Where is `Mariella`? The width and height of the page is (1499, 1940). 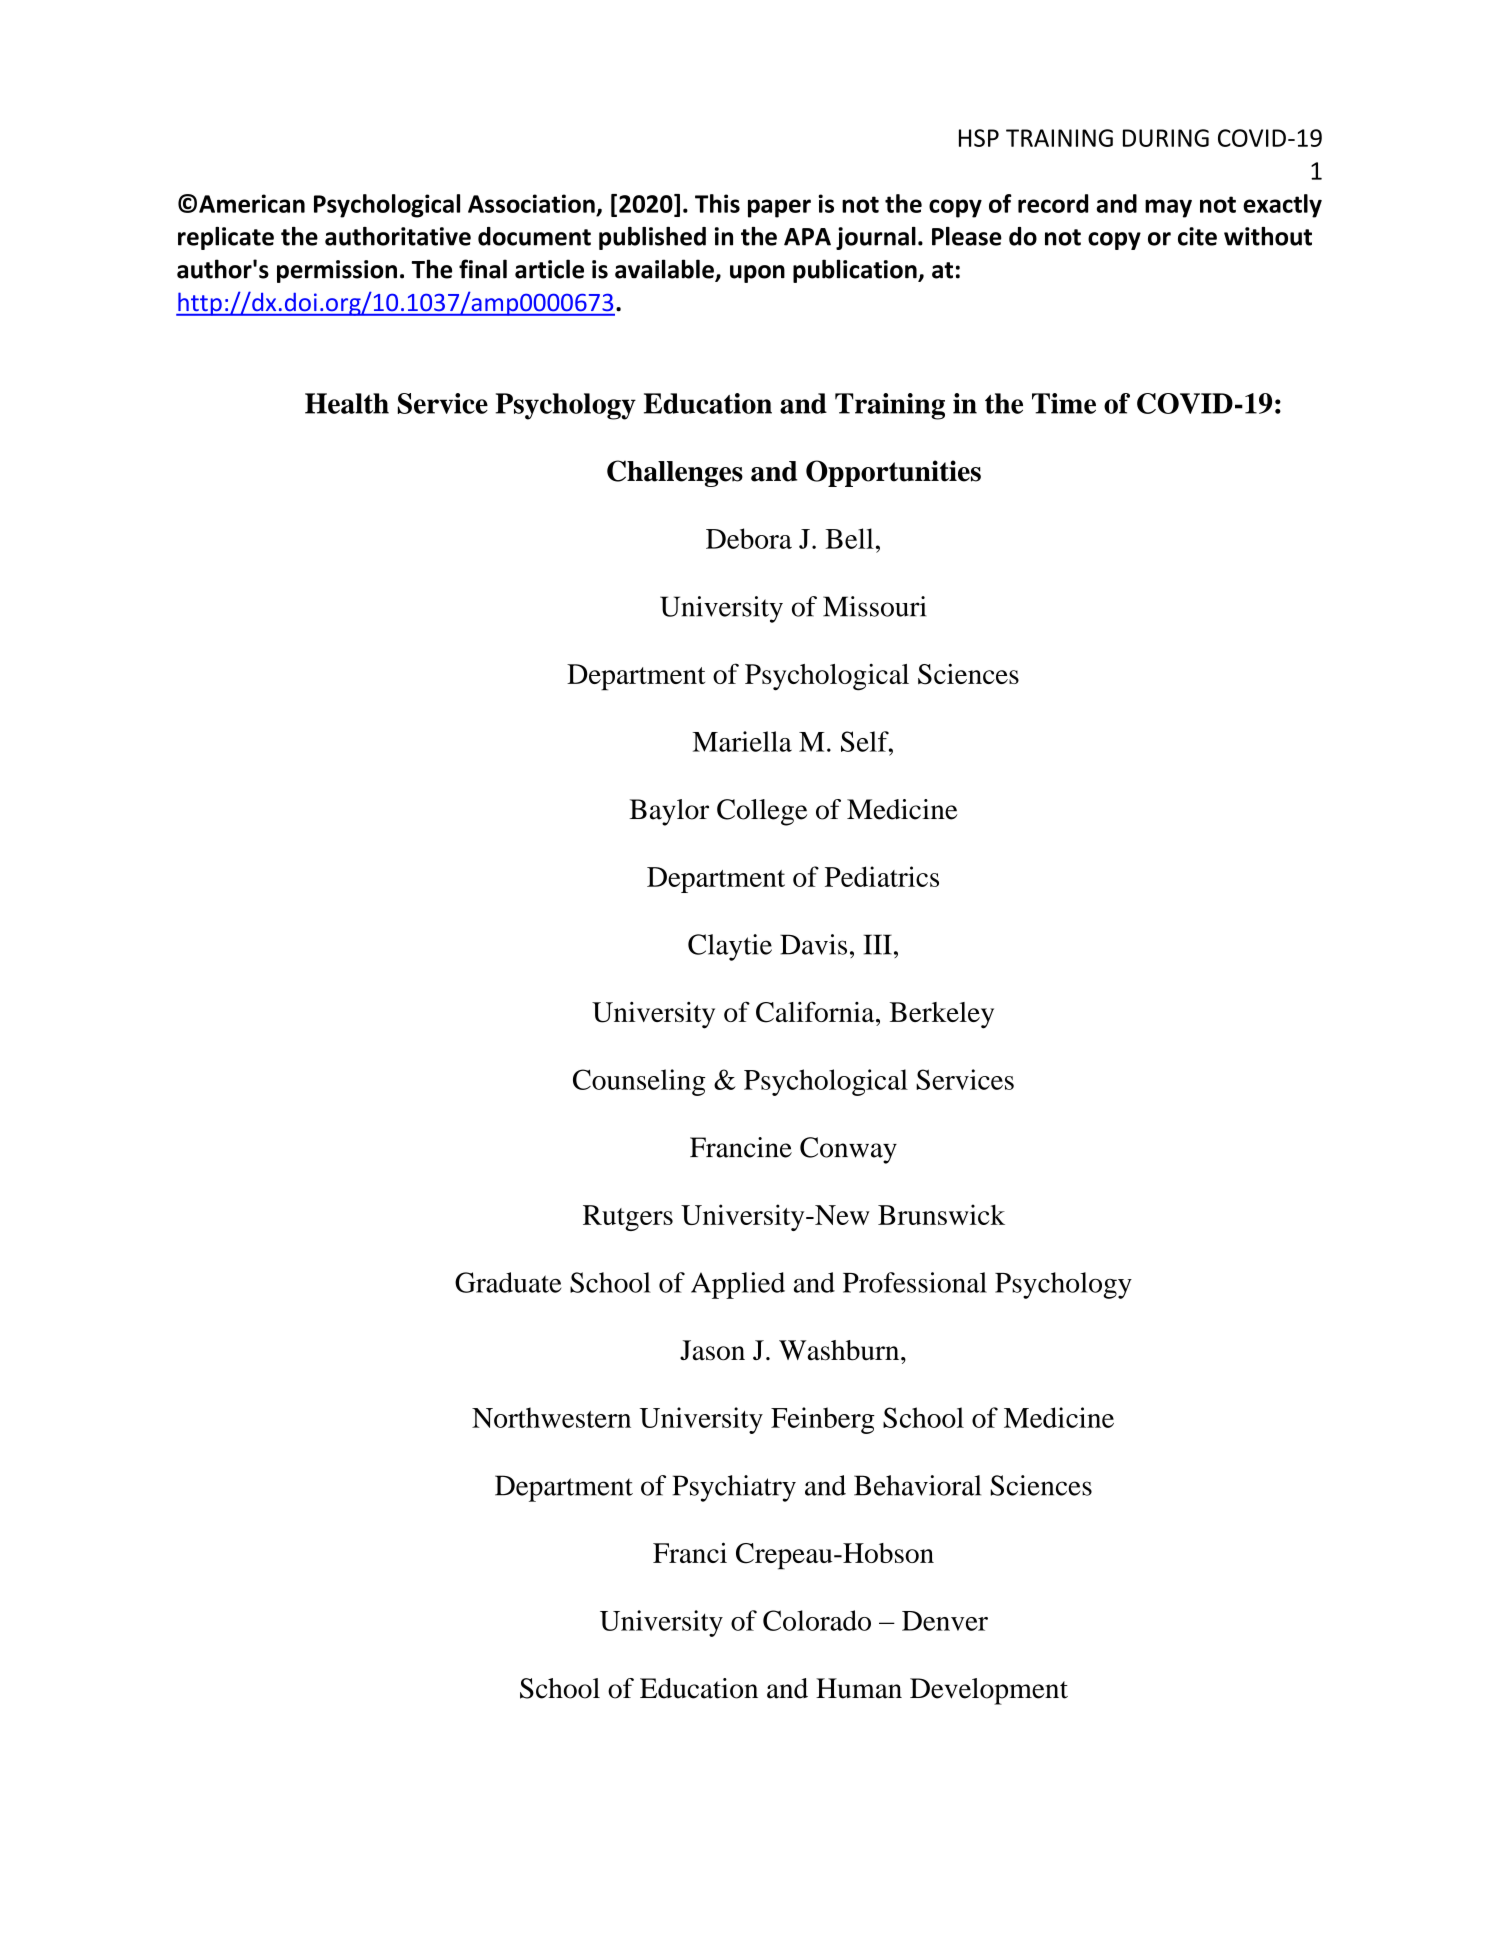
Mariella is located at coordinates (742, 741).
